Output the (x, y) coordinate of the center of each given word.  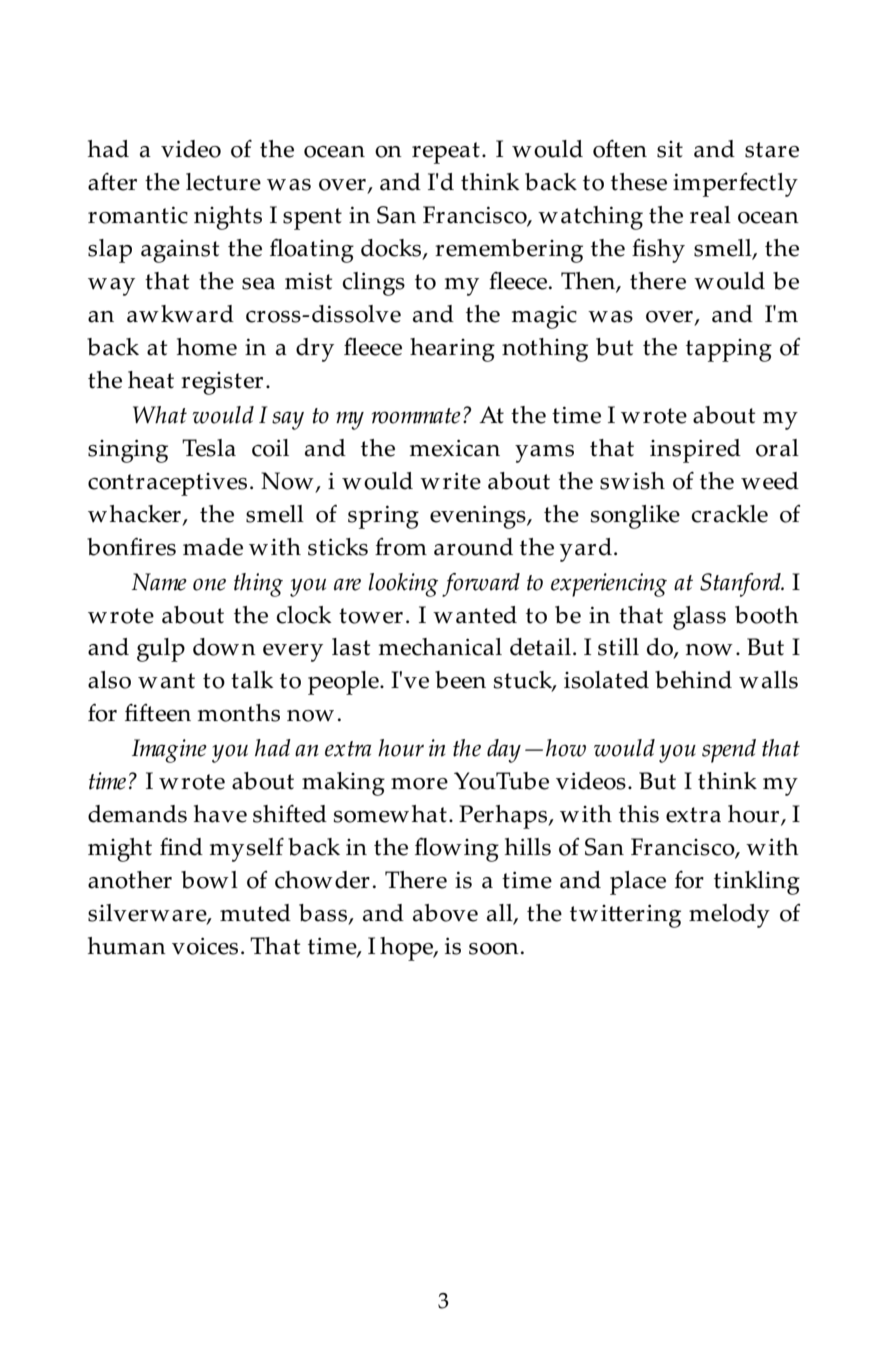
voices (205, 946)
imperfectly (735, 185)
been (460, 680)
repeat (446, 153)
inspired (695, 451)
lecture (223, 182)
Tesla (209, 448)
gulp (161, 650)
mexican (455, 448)
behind (693, 680)
